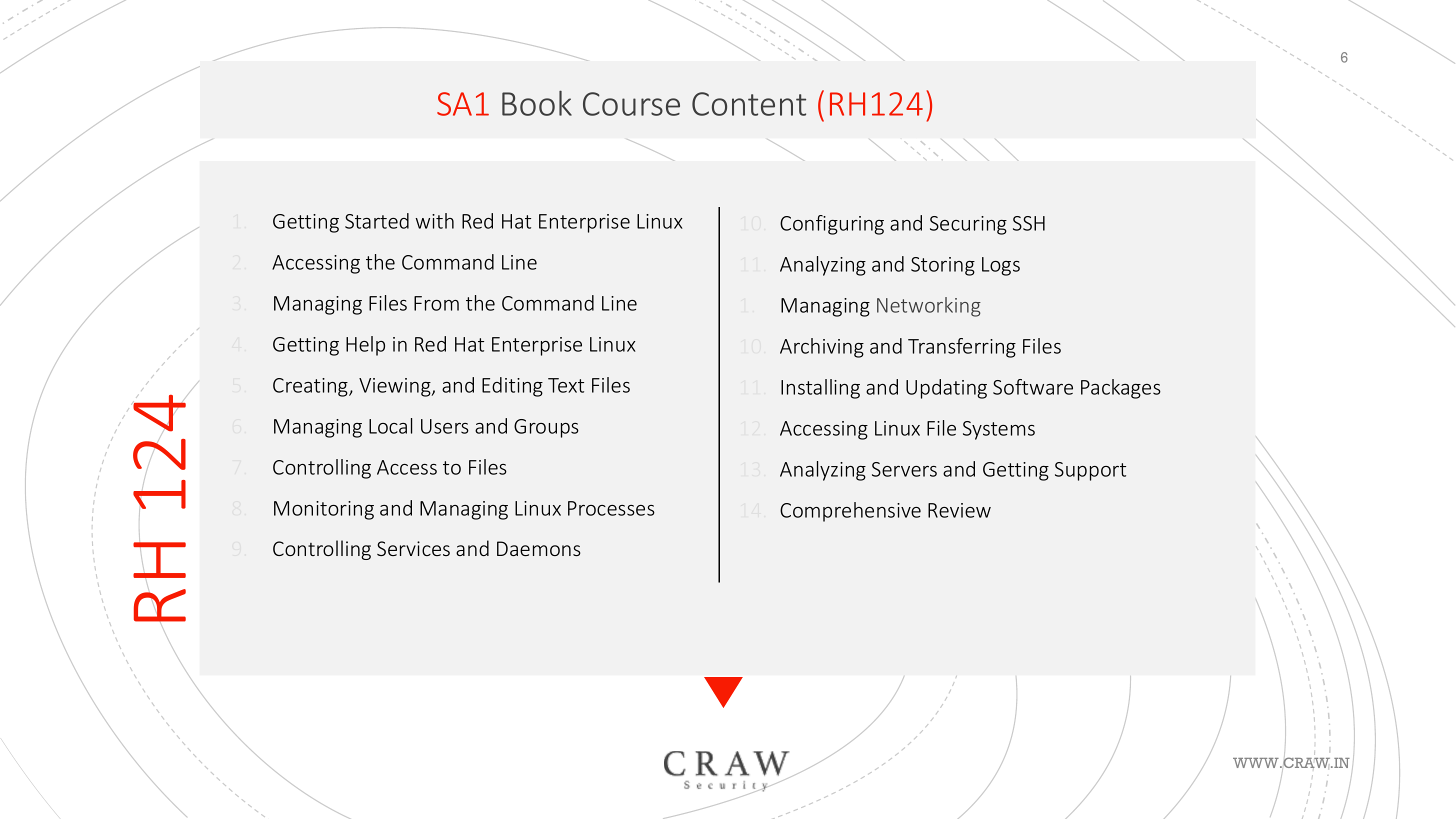 This screenshot has width=1456, height=819. Describe the element at coordinates (537, 103) in the screenshot. I see `Book` at that location.
